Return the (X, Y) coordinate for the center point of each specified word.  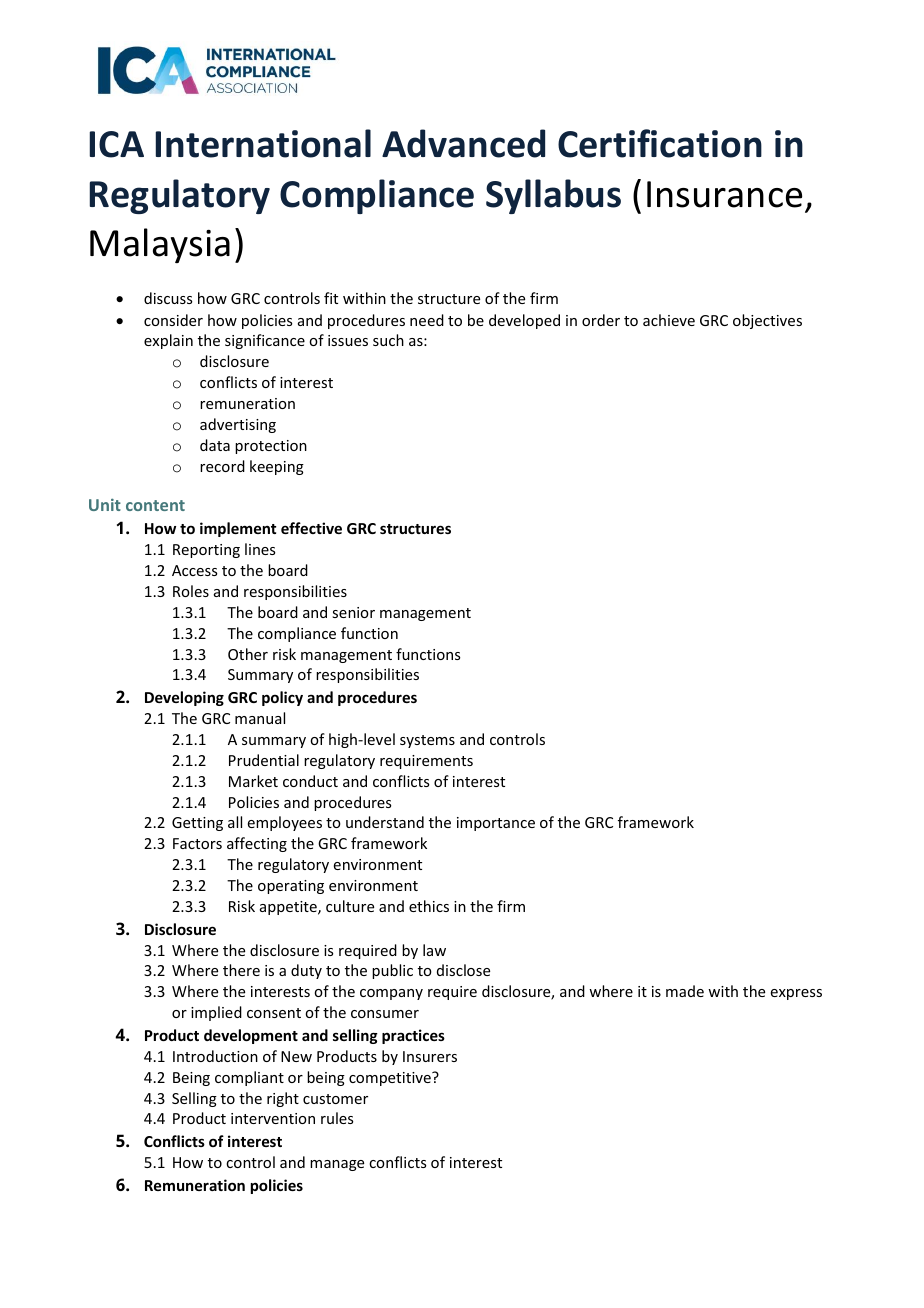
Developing (184, 698)
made (685, 991)
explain (168, 341)
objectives (767, 321)
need (427, 320)
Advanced (463, 143)
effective (311, 528)
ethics (429, 906)
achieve (669, 320)
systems (427, 741)
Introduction (215, 1056)
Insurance (724, 194)
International (263, 143)
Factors (197, 843)
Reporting (206, 551)
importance (496, 824)
